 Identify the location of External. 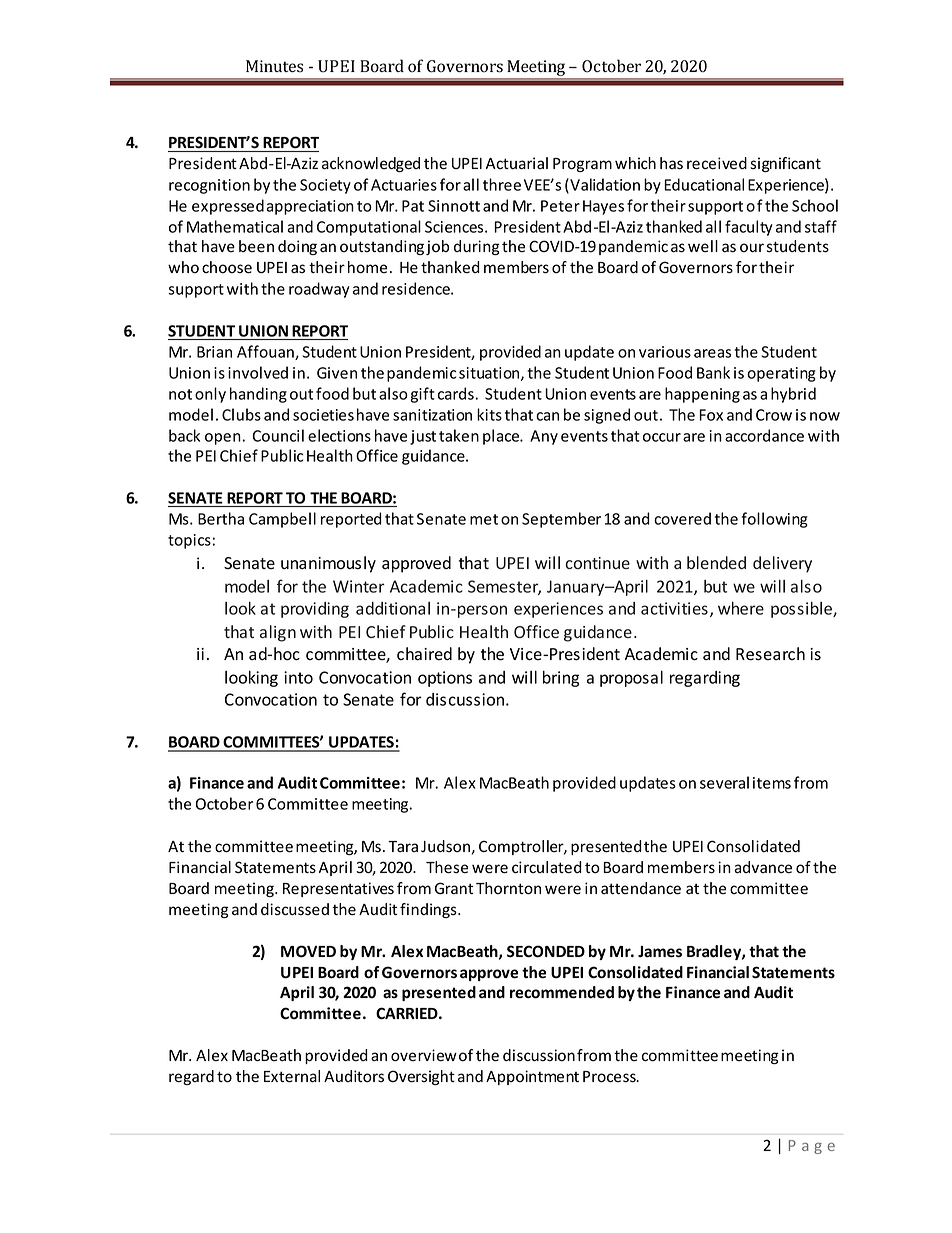
(292, 1076).
